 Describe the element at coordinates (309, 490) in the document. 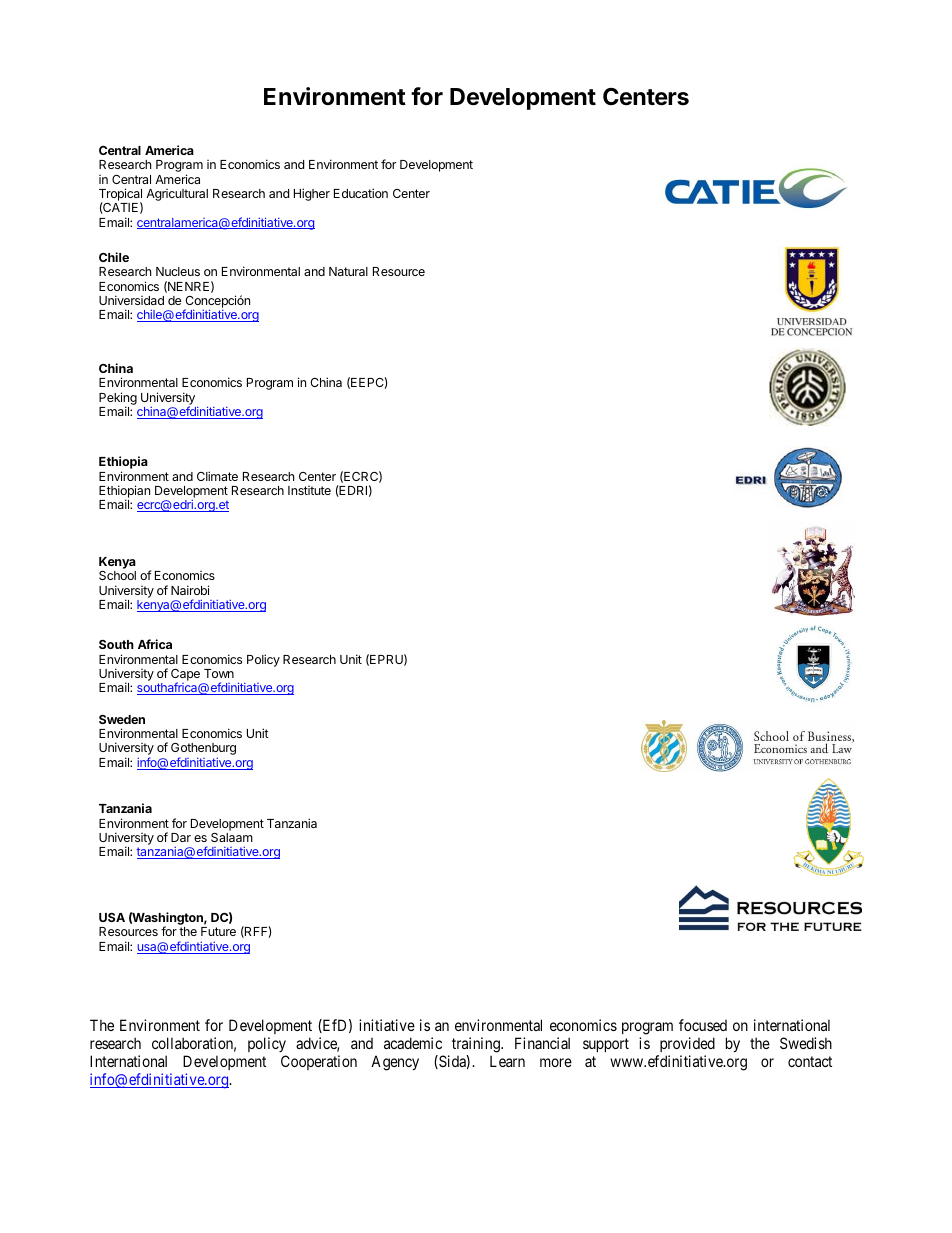

I see `Institute` at that location.
